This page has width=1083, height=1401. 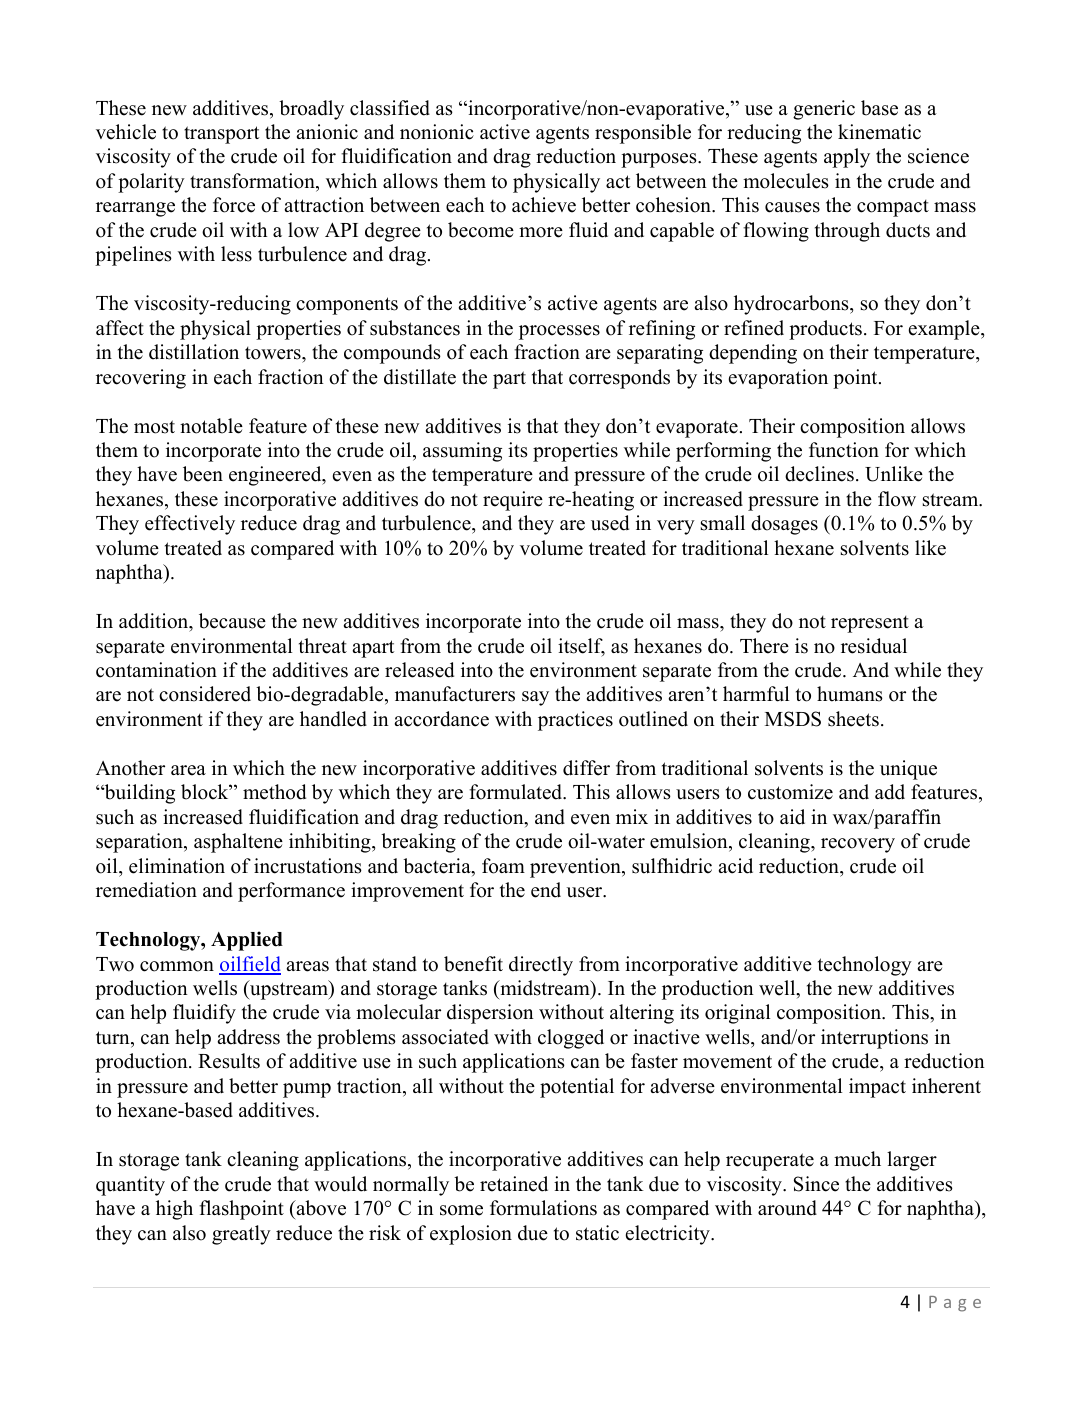 What do you see at coordinates (874, 1039) in the page?
I see `interruptions` at bounding box center [874, 1039].
